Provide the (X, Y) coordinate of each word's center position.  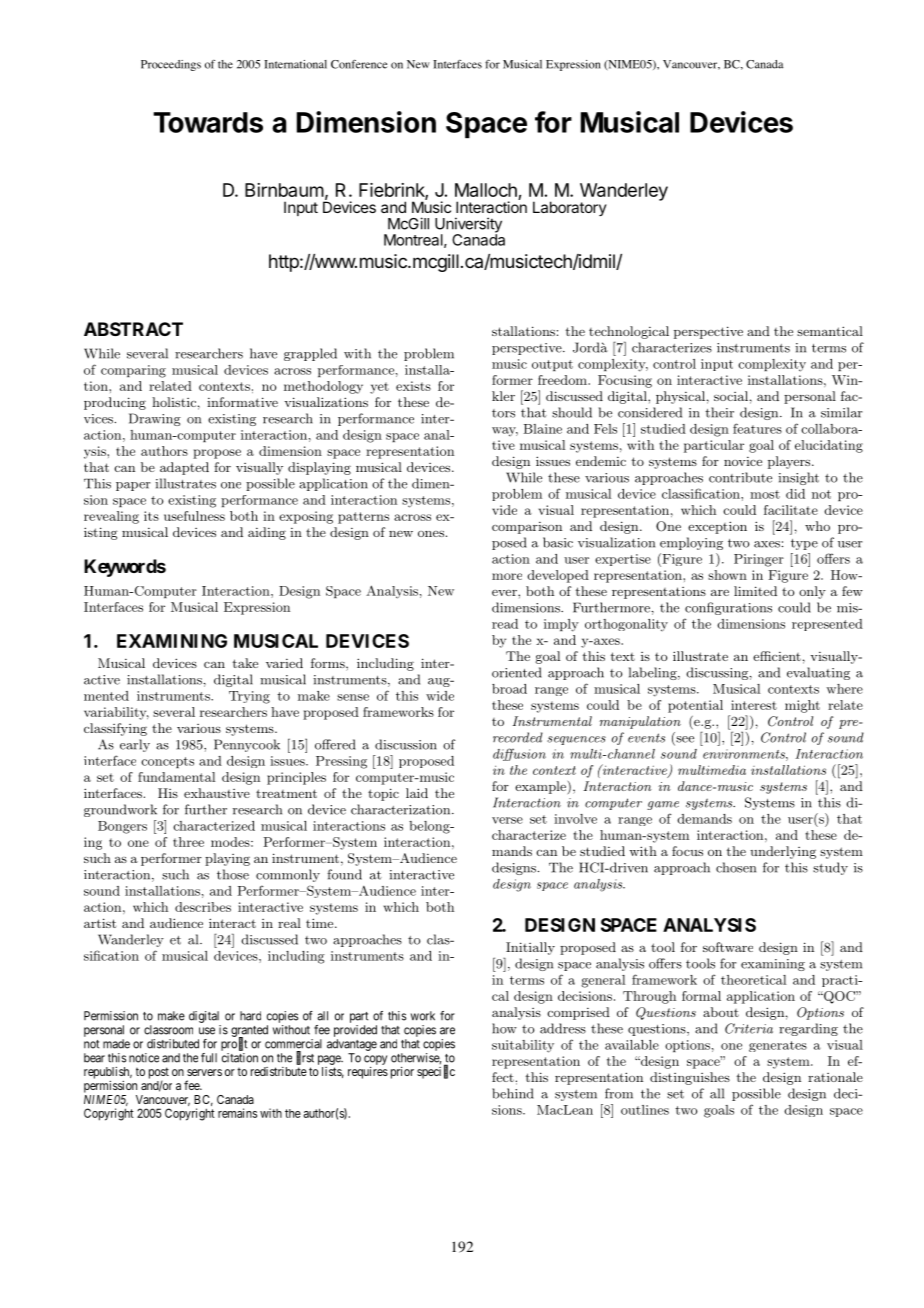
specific (436, 1072)
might (802, 706)
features (757, 428)
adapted (184, 468)
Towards (208, 122)
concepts (167, 762)
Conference (359, 64)
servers (204, 1072)
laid (417, 793)
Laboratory (570, 208)
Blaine (543, 429)
